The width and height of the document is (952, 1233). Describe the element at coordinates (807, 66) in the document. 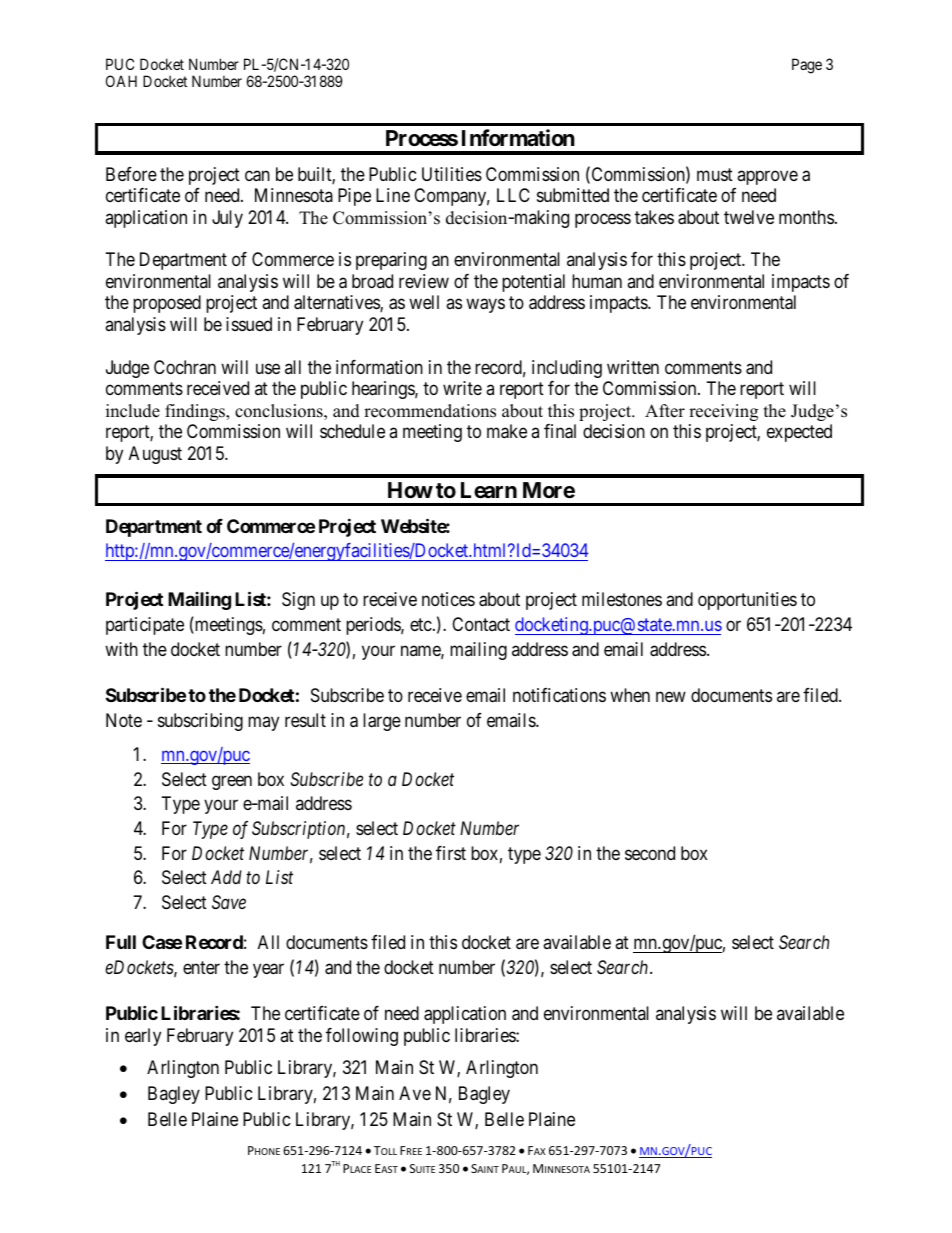

I see `Page` at that location.
